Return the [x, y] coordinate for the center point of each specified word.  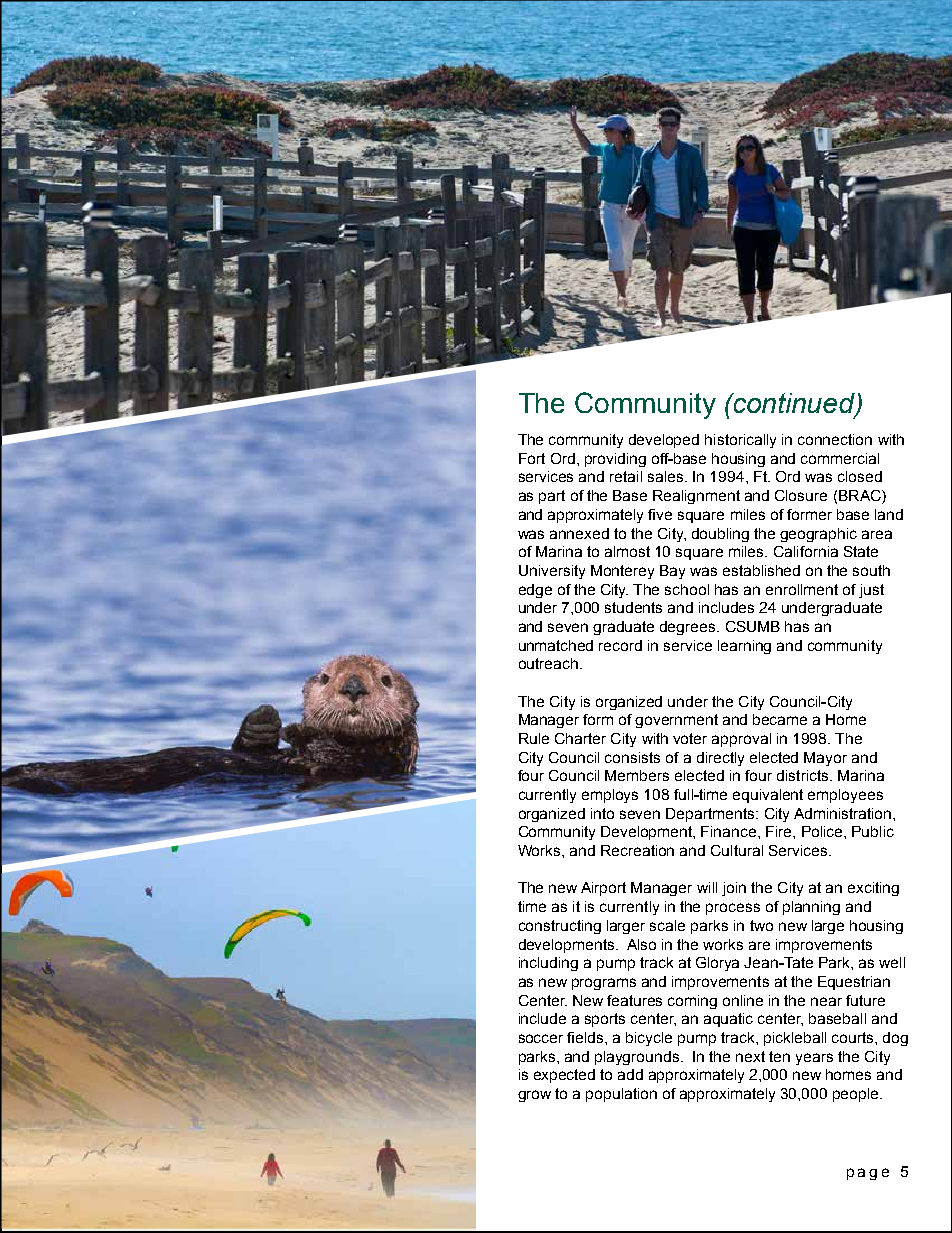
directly [720, 759]
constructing [560, 927]
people [857, 1095]
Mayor [825, 759]
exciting [873, 889]
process [733, 909]
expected [564, 1076]
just [871, 591]
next [750, 1056]
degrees [689, 628]
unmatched [556, 645]
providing [615, 460]
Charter [580, 738]
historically [740, 441]
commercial [840, 458]
